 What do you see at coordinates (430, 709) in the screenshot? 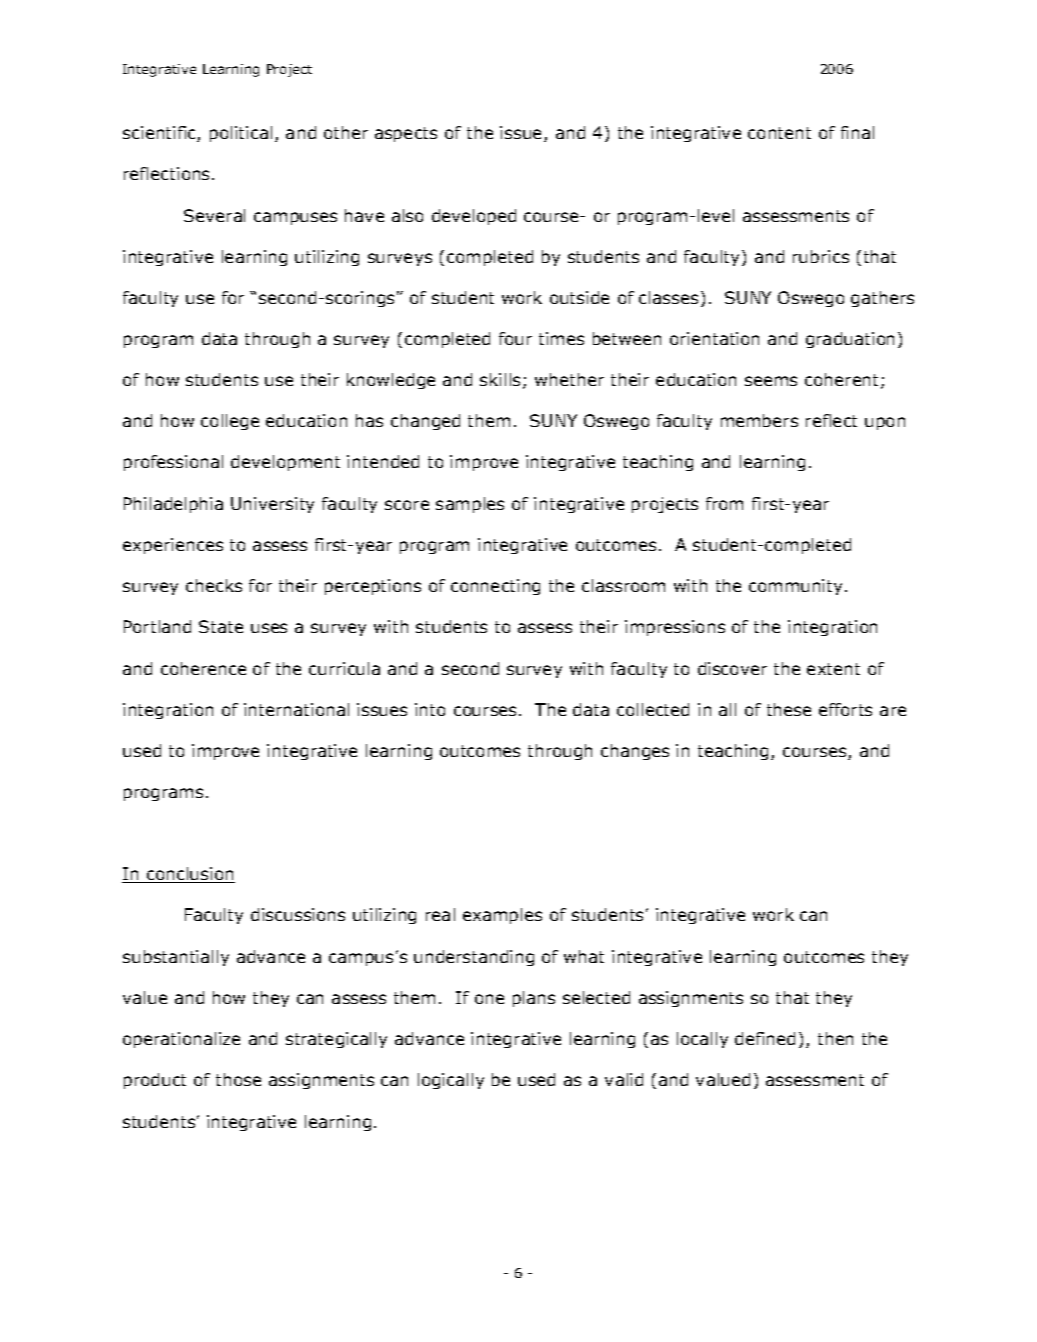
I see `into` at bounding box center [430, 709].
